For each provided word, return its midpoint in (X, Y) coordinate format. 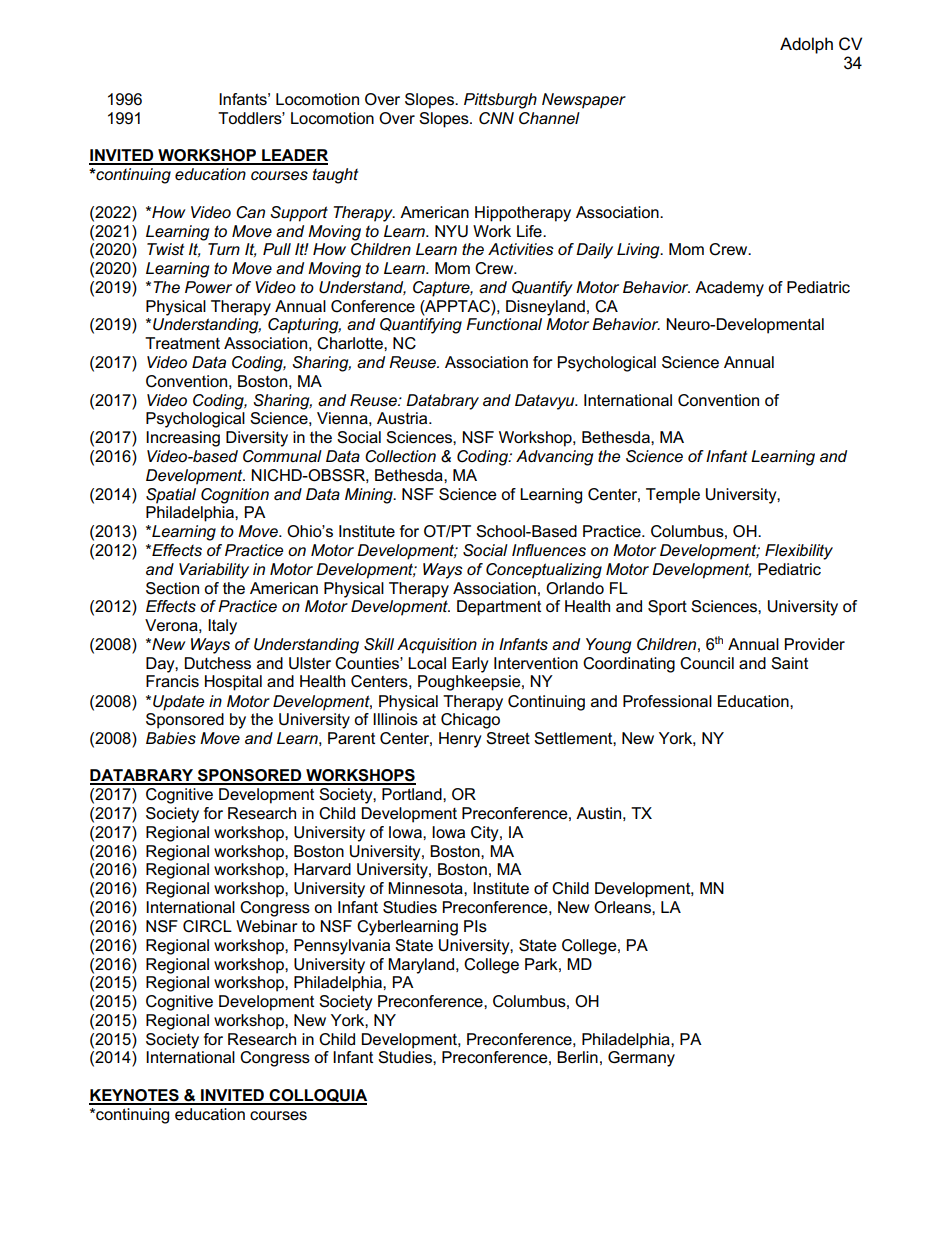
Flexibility (799, 552)
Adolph (806, 45)
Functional (504, 324)
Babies (171, 738)
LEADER (294, 156)
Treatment (182, 343)
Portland (413, 794)
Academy (729, 289)
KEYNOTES (135, 1096)
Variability (214, 571)
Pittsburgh (500, 101)
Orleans (623, 907)
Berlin (577, 1057)
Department (499, 608)
